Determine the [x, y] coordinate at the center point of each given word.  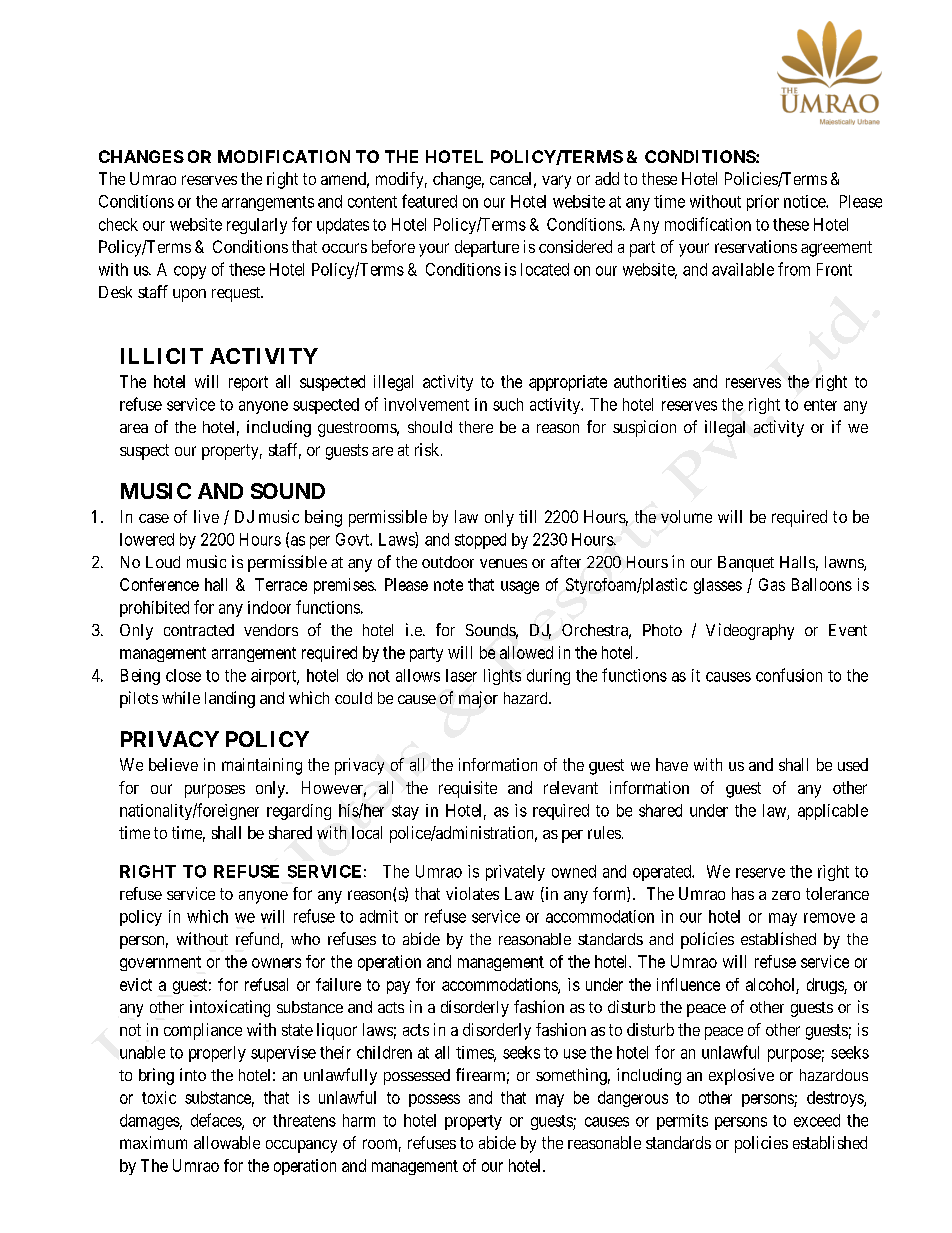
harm [359, 1120]
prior [763, 203]
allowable [227, 1142]
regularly [257, 226]
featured [429, 201]
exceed [817, 1120]
